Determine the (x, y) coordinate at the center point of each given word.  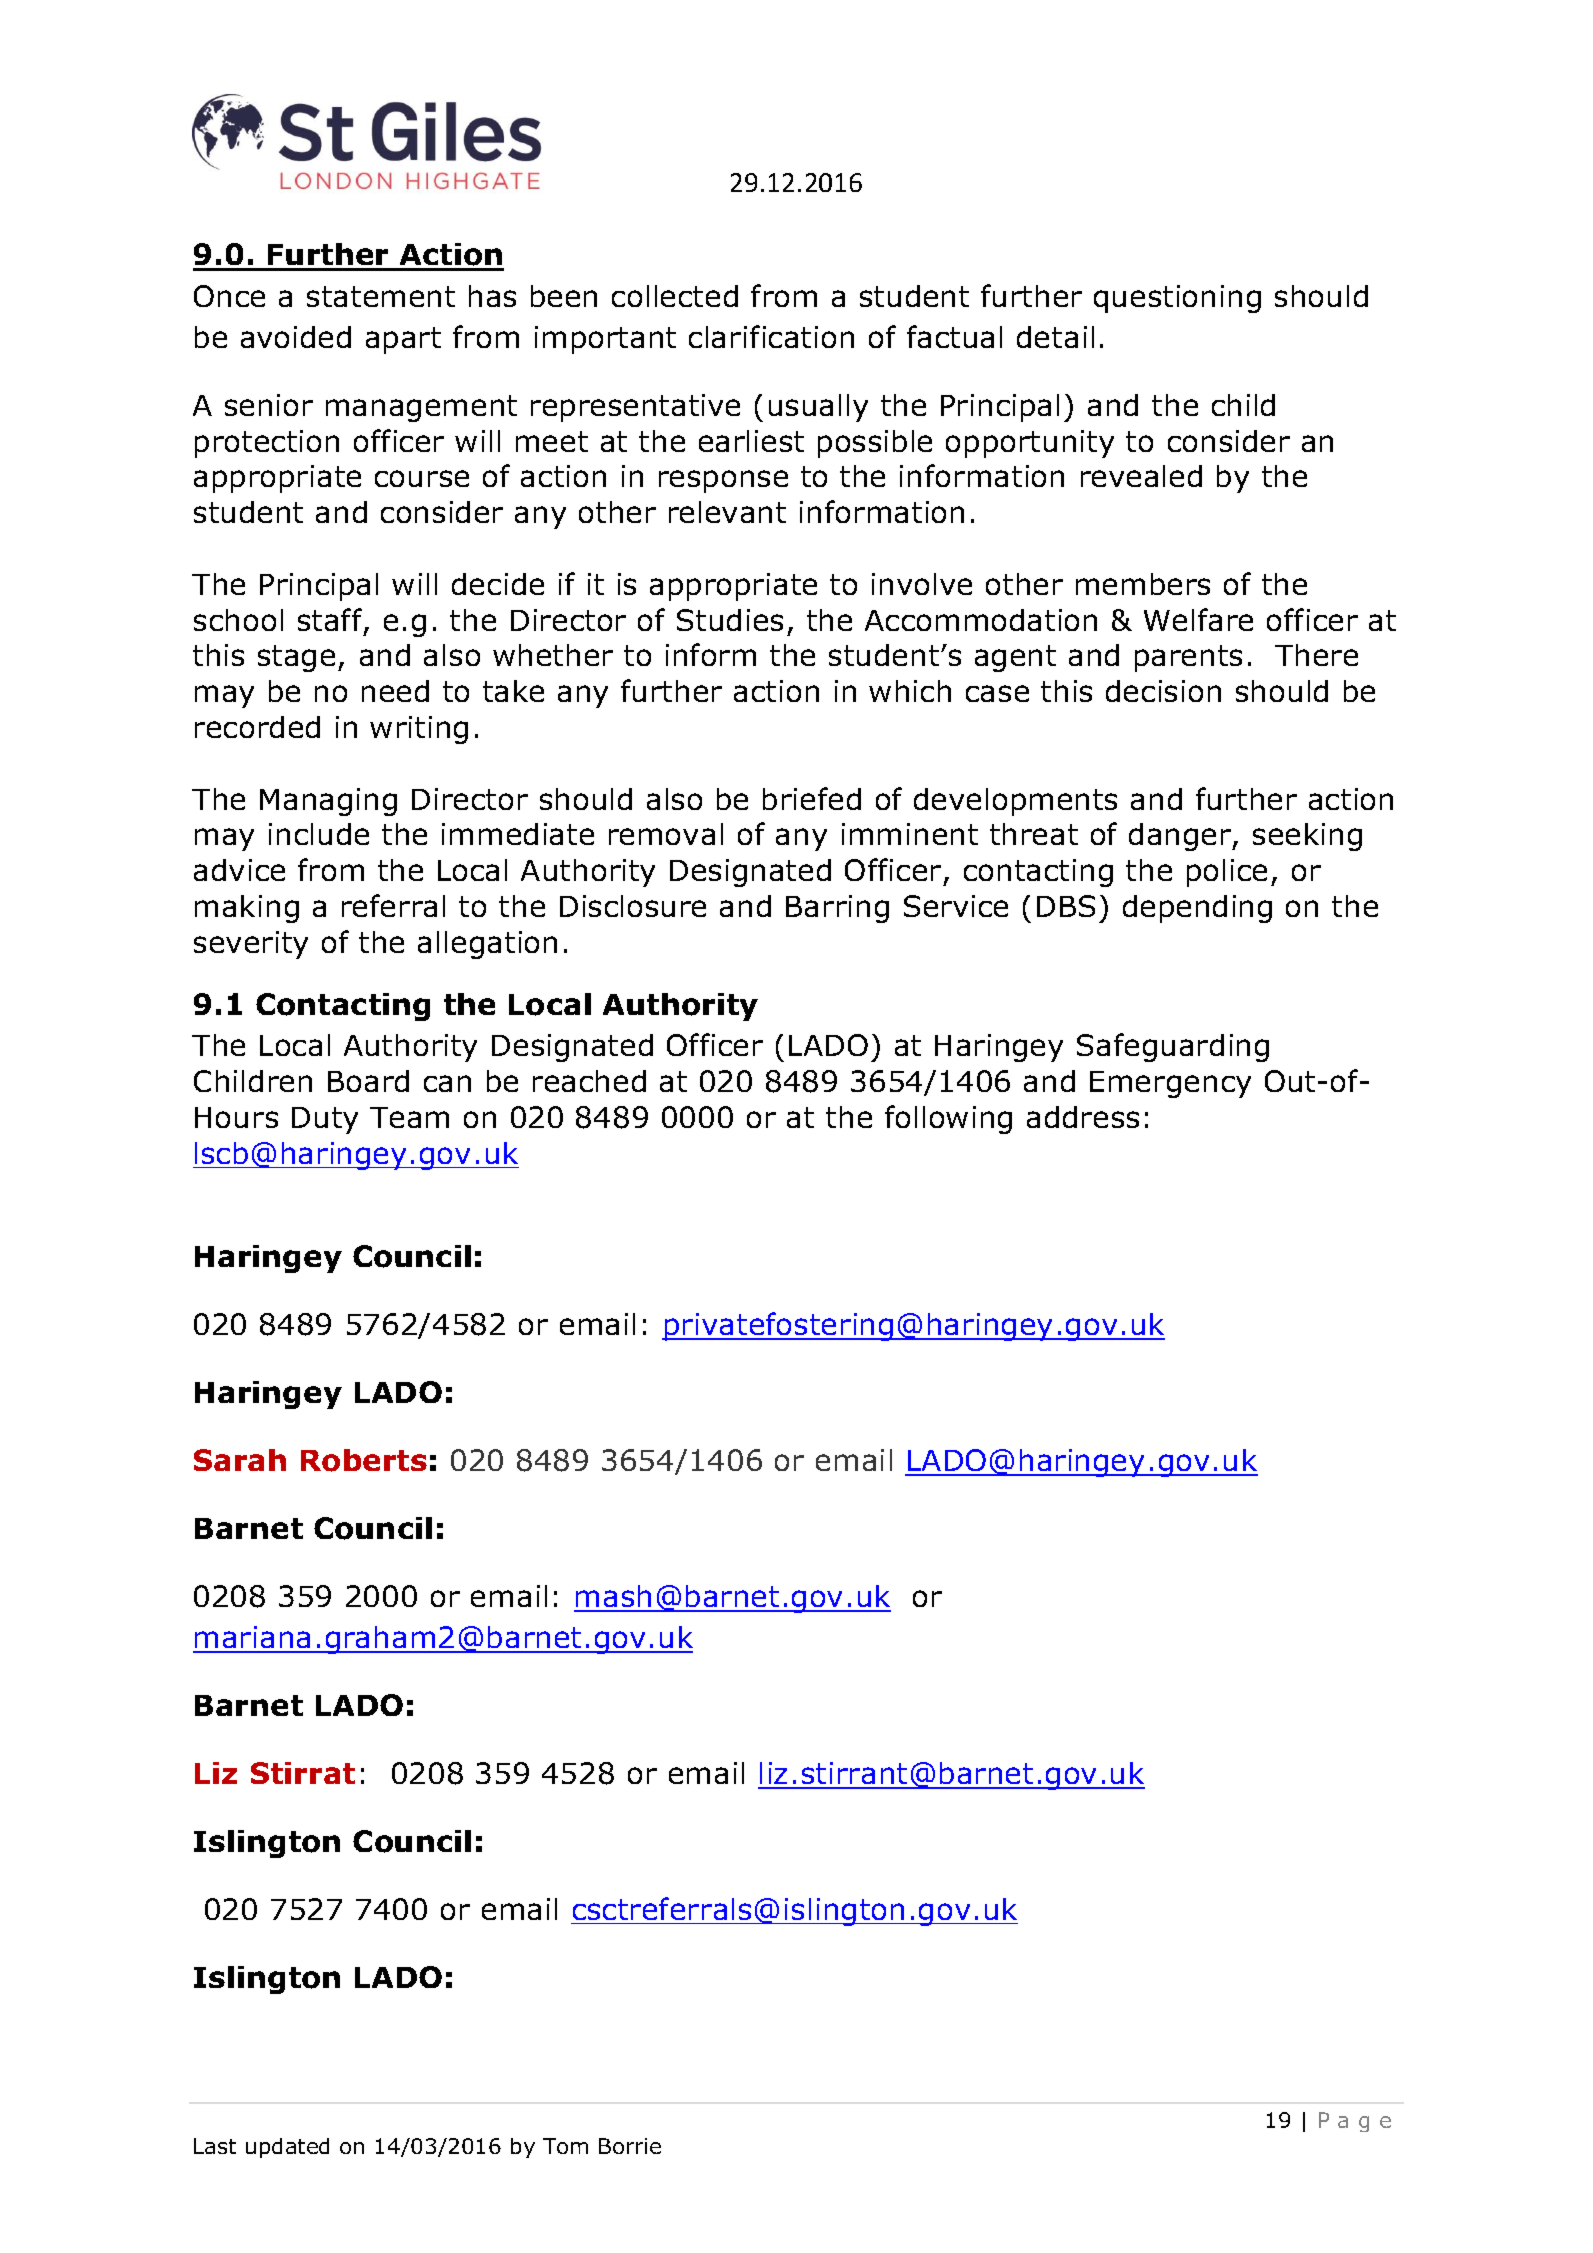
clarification (771, 336)
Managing (328, 802)
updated (287, 2148)
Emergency (1170, 1084)
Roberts (364, 1460)
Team (409, 1117)
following (948, 1119)
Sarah (240, 1460)
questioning (1177, 299)
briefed (812, 798)
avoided (296, 337)
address (1083, 1117)
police (1227, 873)
